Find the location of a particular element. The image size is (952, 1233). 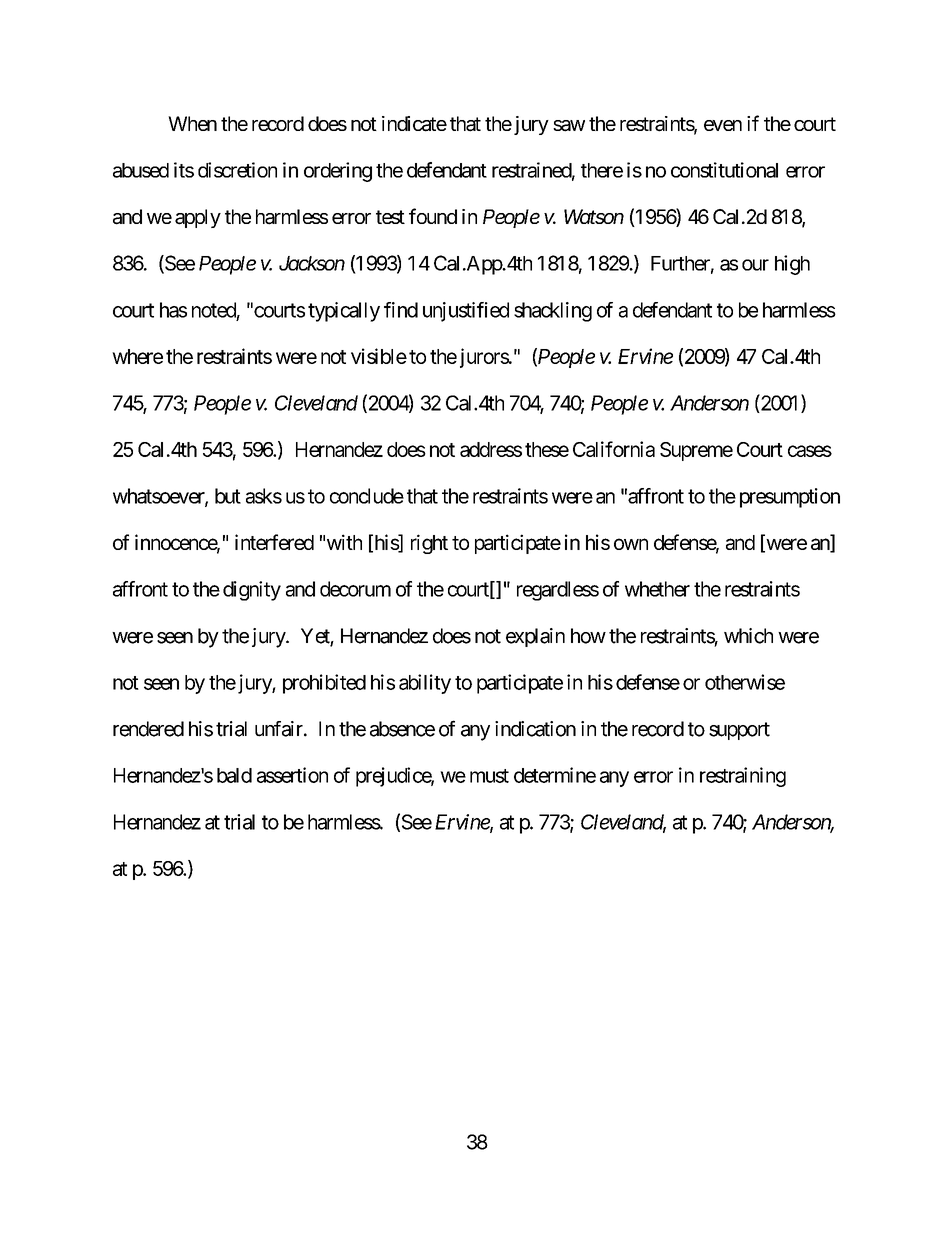

but is located at coordinates (228, 496).
